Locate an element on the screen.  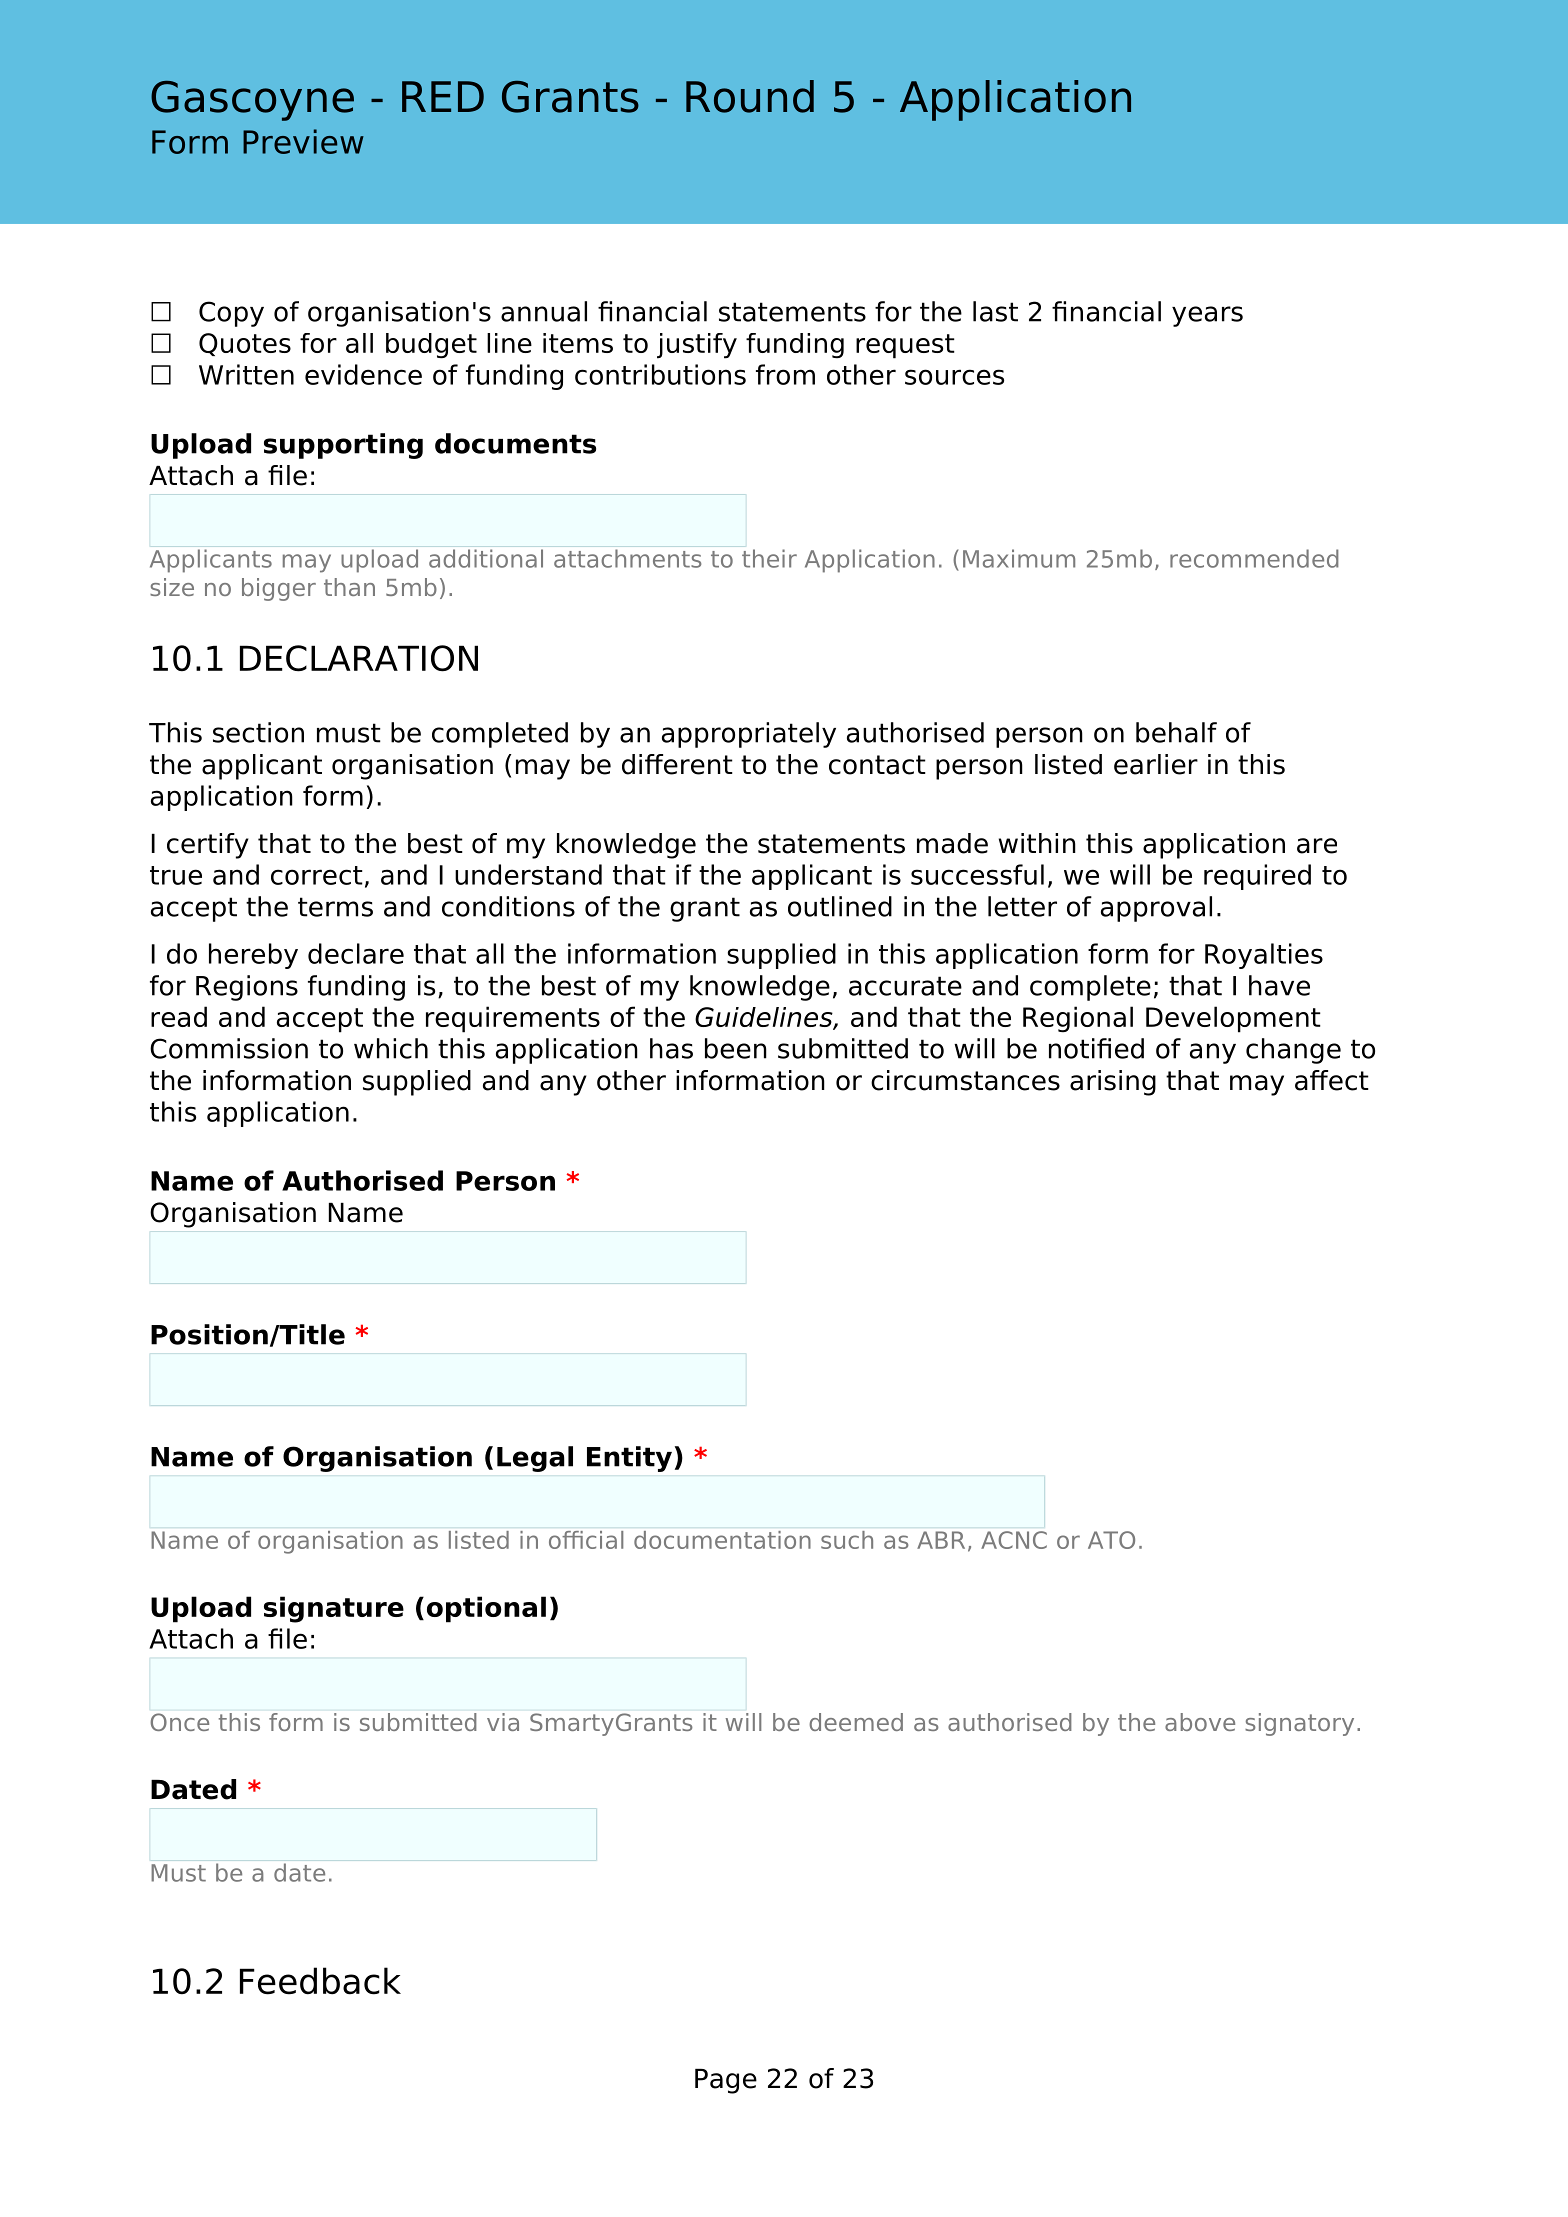
years is located at coordinates (1207, 316).
